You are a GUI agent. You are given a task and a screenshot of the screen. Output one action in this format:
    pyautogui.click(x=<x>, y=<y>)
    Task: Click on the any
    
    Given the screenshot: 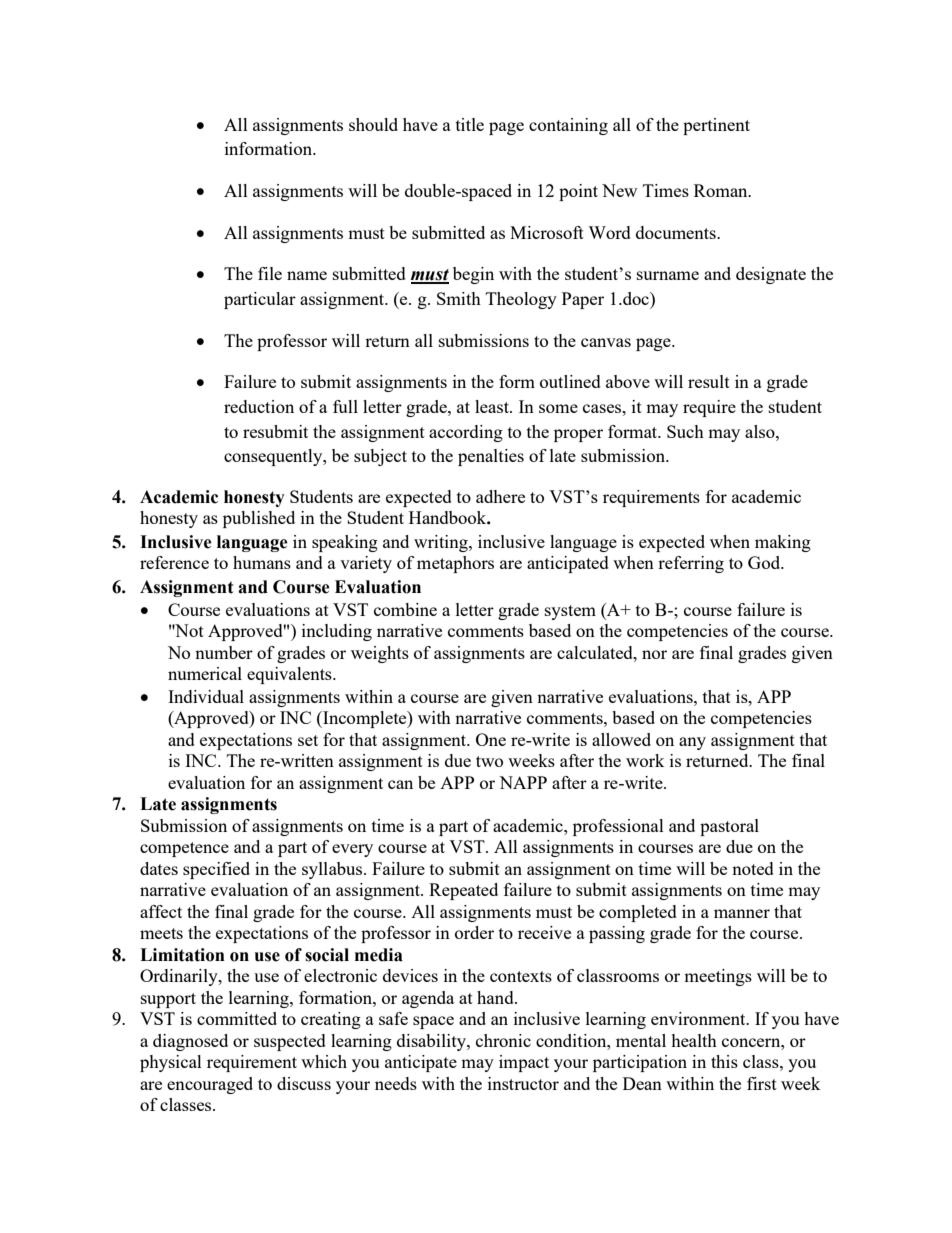 What is the action you would take?
    pyautogui.click(x=692, y=743)
